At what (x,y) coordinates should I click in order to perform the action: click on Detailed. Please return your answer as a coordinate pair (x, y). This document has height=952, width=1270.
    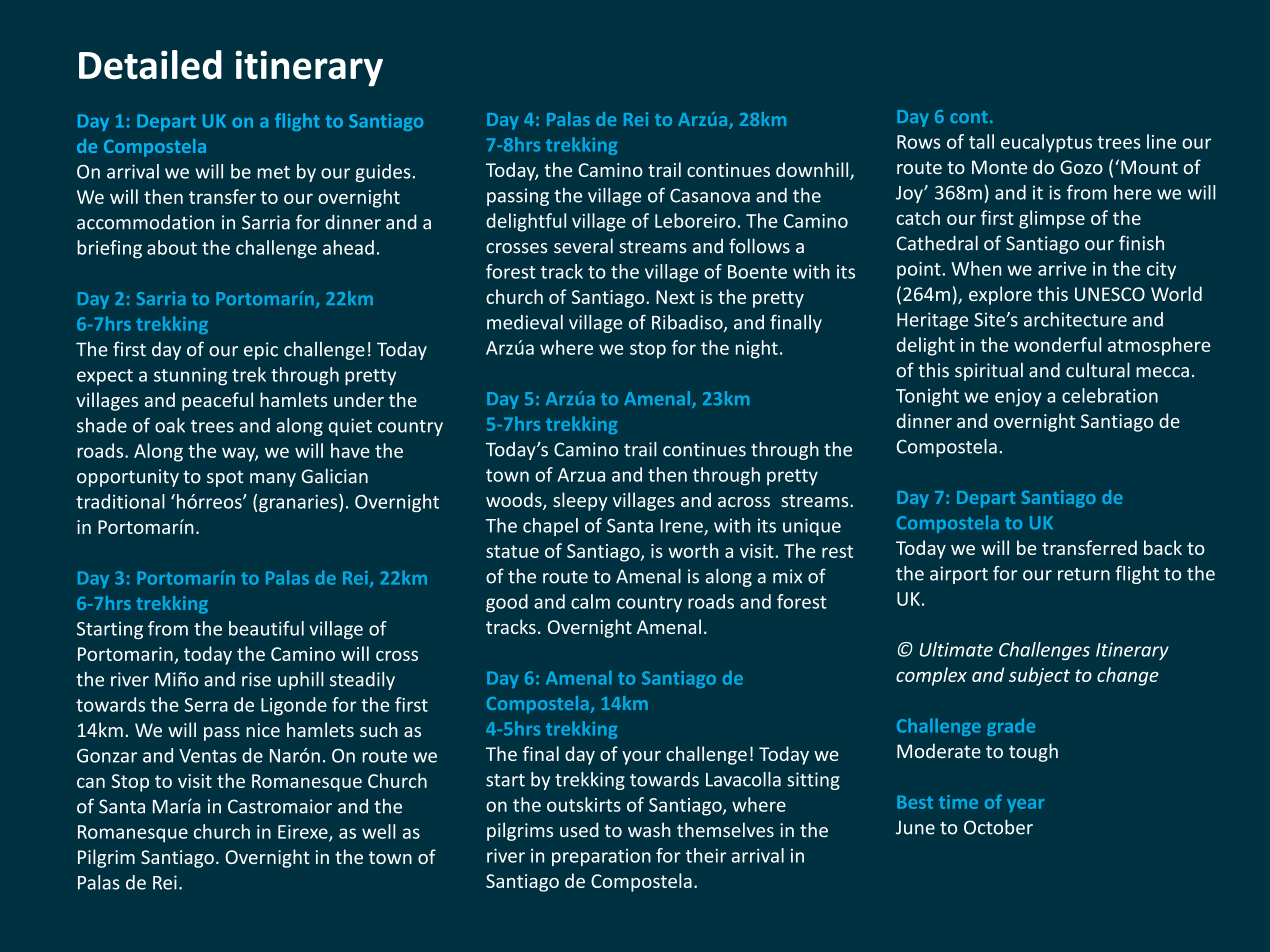
    Looking at the image, I should click on (150, 65).
